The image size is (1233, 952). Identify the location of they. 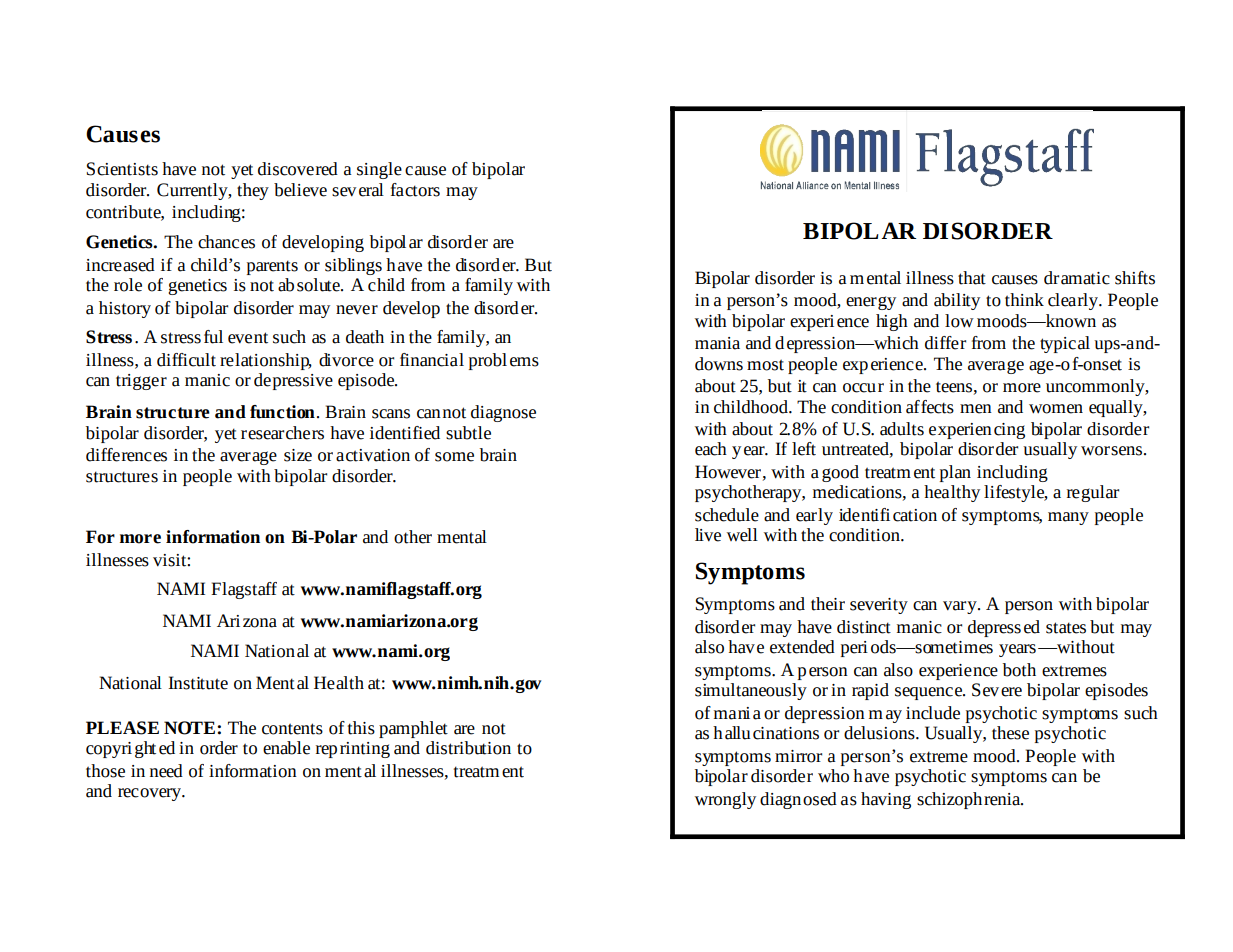
(253, 191).
